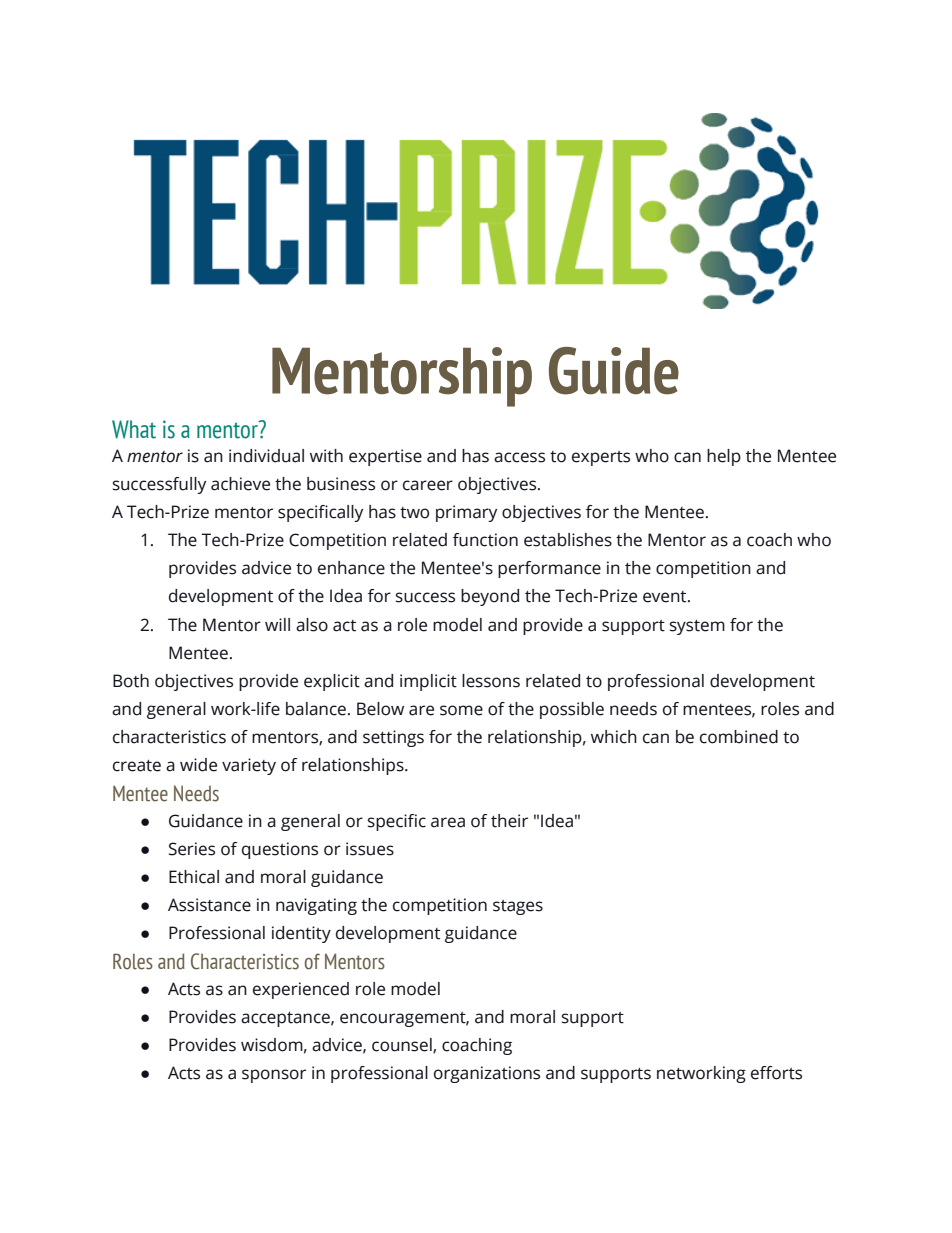  I want to click on area, so click(448, 822).
